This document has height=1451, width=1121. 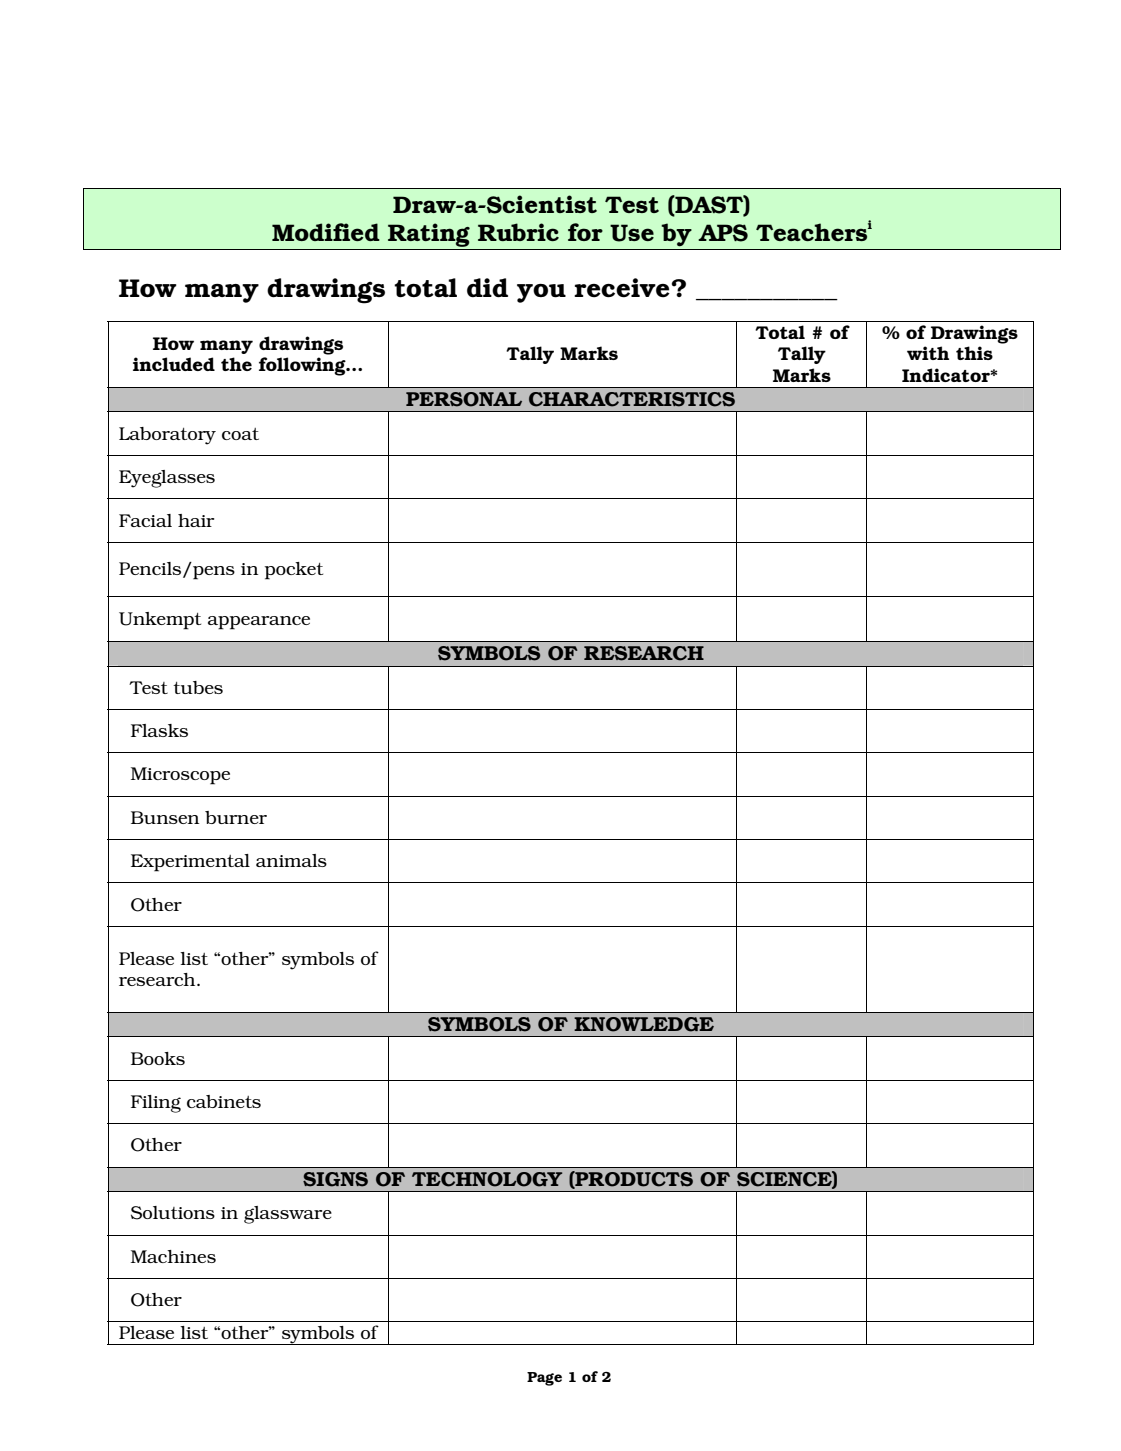 What do you see at coordinates (644, 1024) in the document?
I see `KNOWLEDGE` at bounding box center [644, 1024].
